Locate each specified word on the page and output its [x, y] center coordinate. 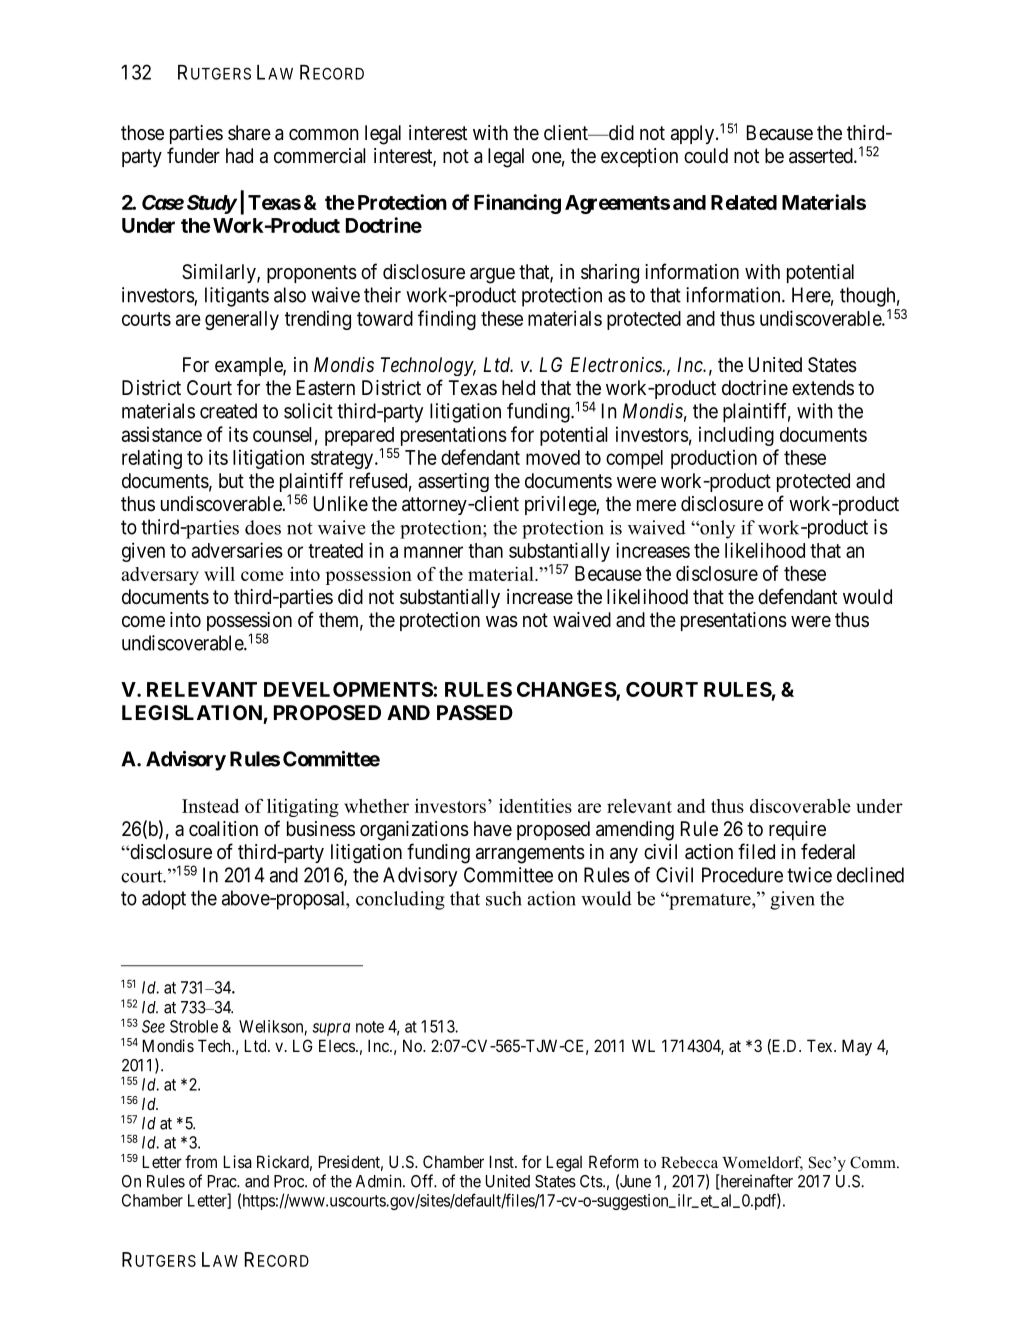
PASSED [475, 712]
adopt [164, 900]
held [518, 387]
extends [823, 387]
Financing [517, 204]
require [797, 830]
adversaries [237, 550]
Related [744, 202]
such [504, 898]
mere [656, 506]
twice [809, 875]
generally [242, 320]
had [239, 155]
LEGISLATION [192, 712]
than [485, 550]
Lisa [238, 1161]
